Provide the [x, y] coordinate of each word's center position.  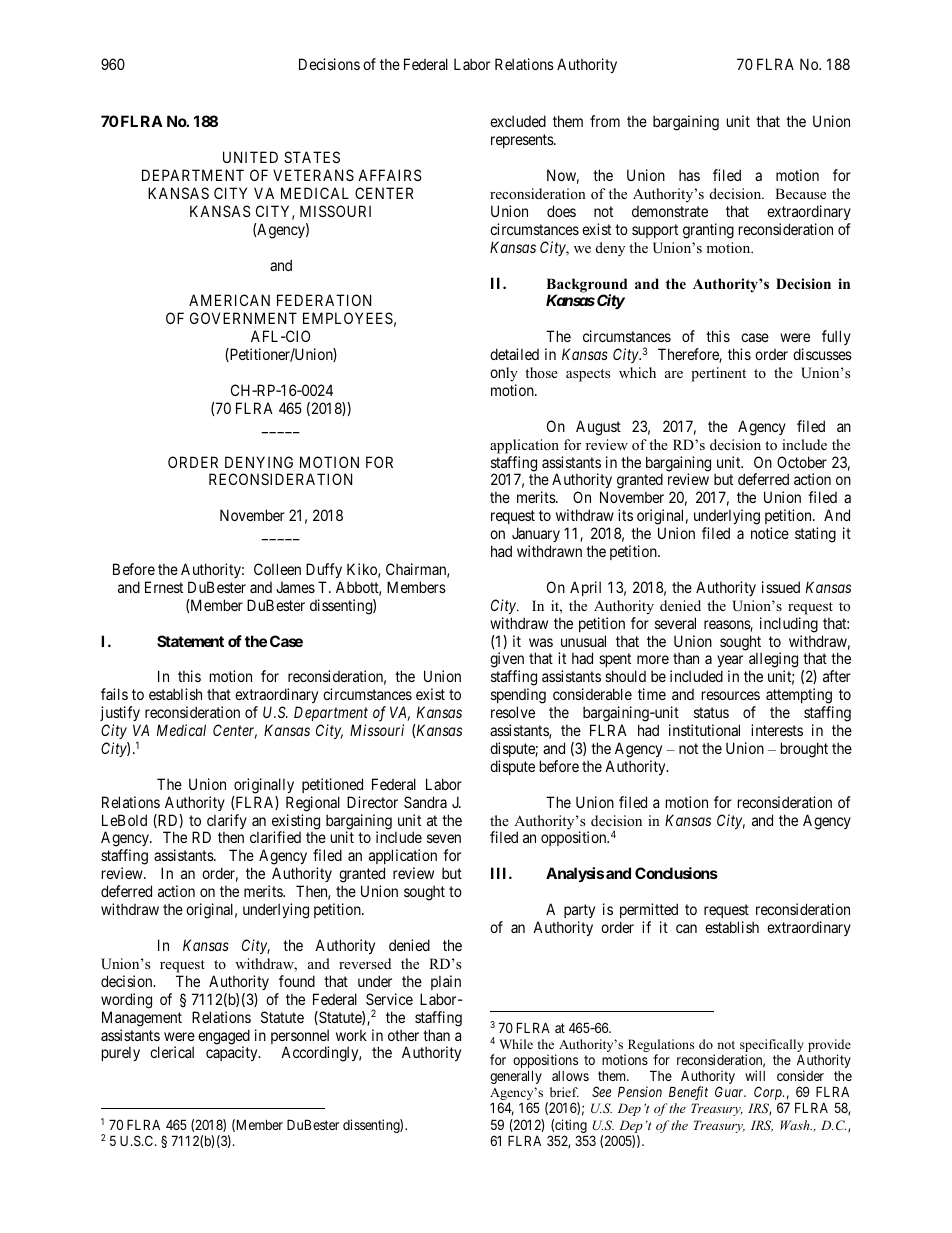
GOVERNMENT [243, 318]
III [500, 873]
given [507, 661]
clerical [172, 1052]
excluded [518, 121]
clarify [225, 823]
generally [516, 1077]
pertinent [718, 374]
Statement [190, 641]
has [689, 175]
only [504, 374]
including [789, 625]
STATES [312, 157]
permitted [649, 912]
